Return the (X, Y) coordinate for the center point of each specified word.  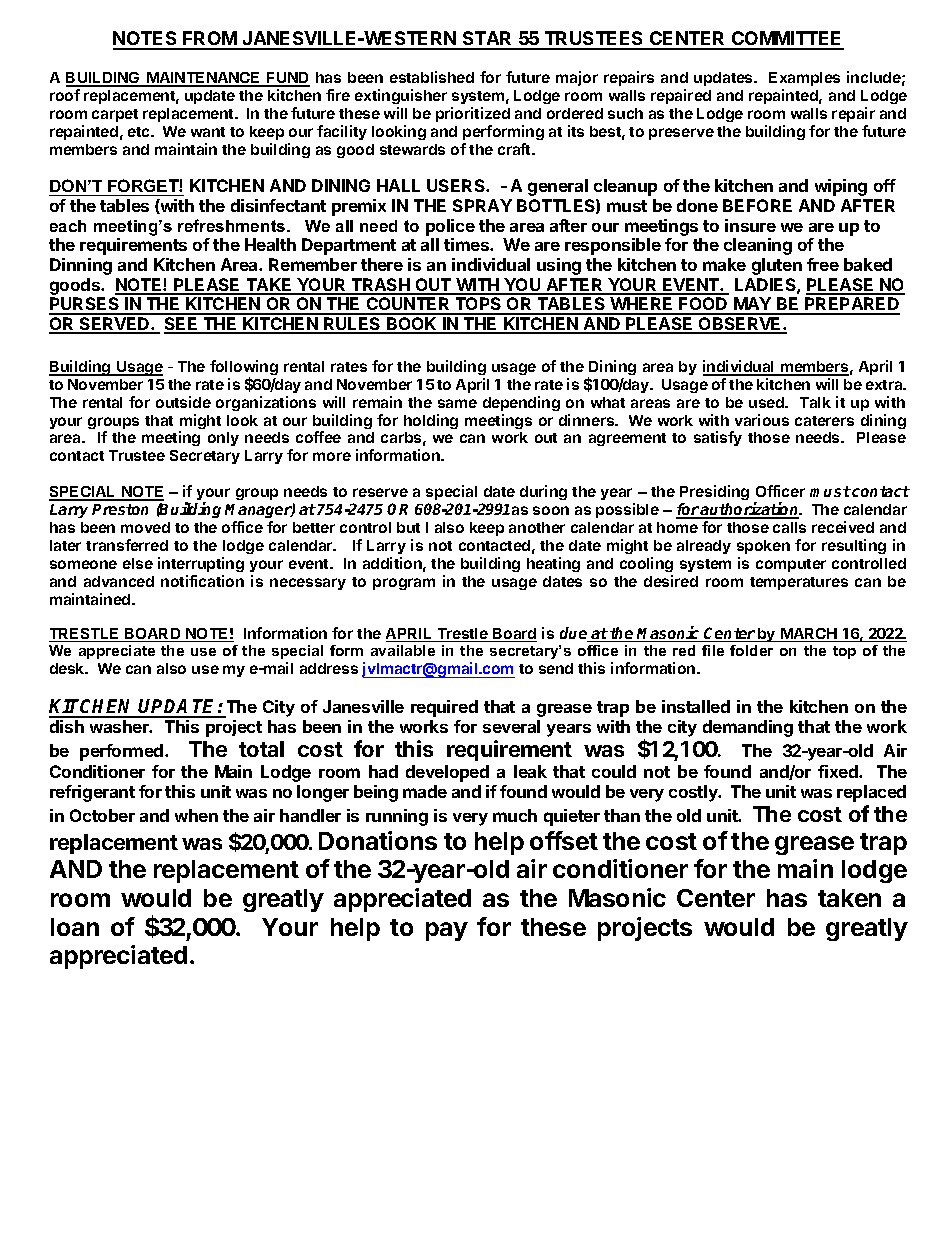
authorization (750, 510)
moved (145, 527)
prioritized (473, 114)
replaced (871, 793)
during (543, 492)
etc (140, 132)
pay (447, 931)
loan (75, 927)
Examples (804, 79)
